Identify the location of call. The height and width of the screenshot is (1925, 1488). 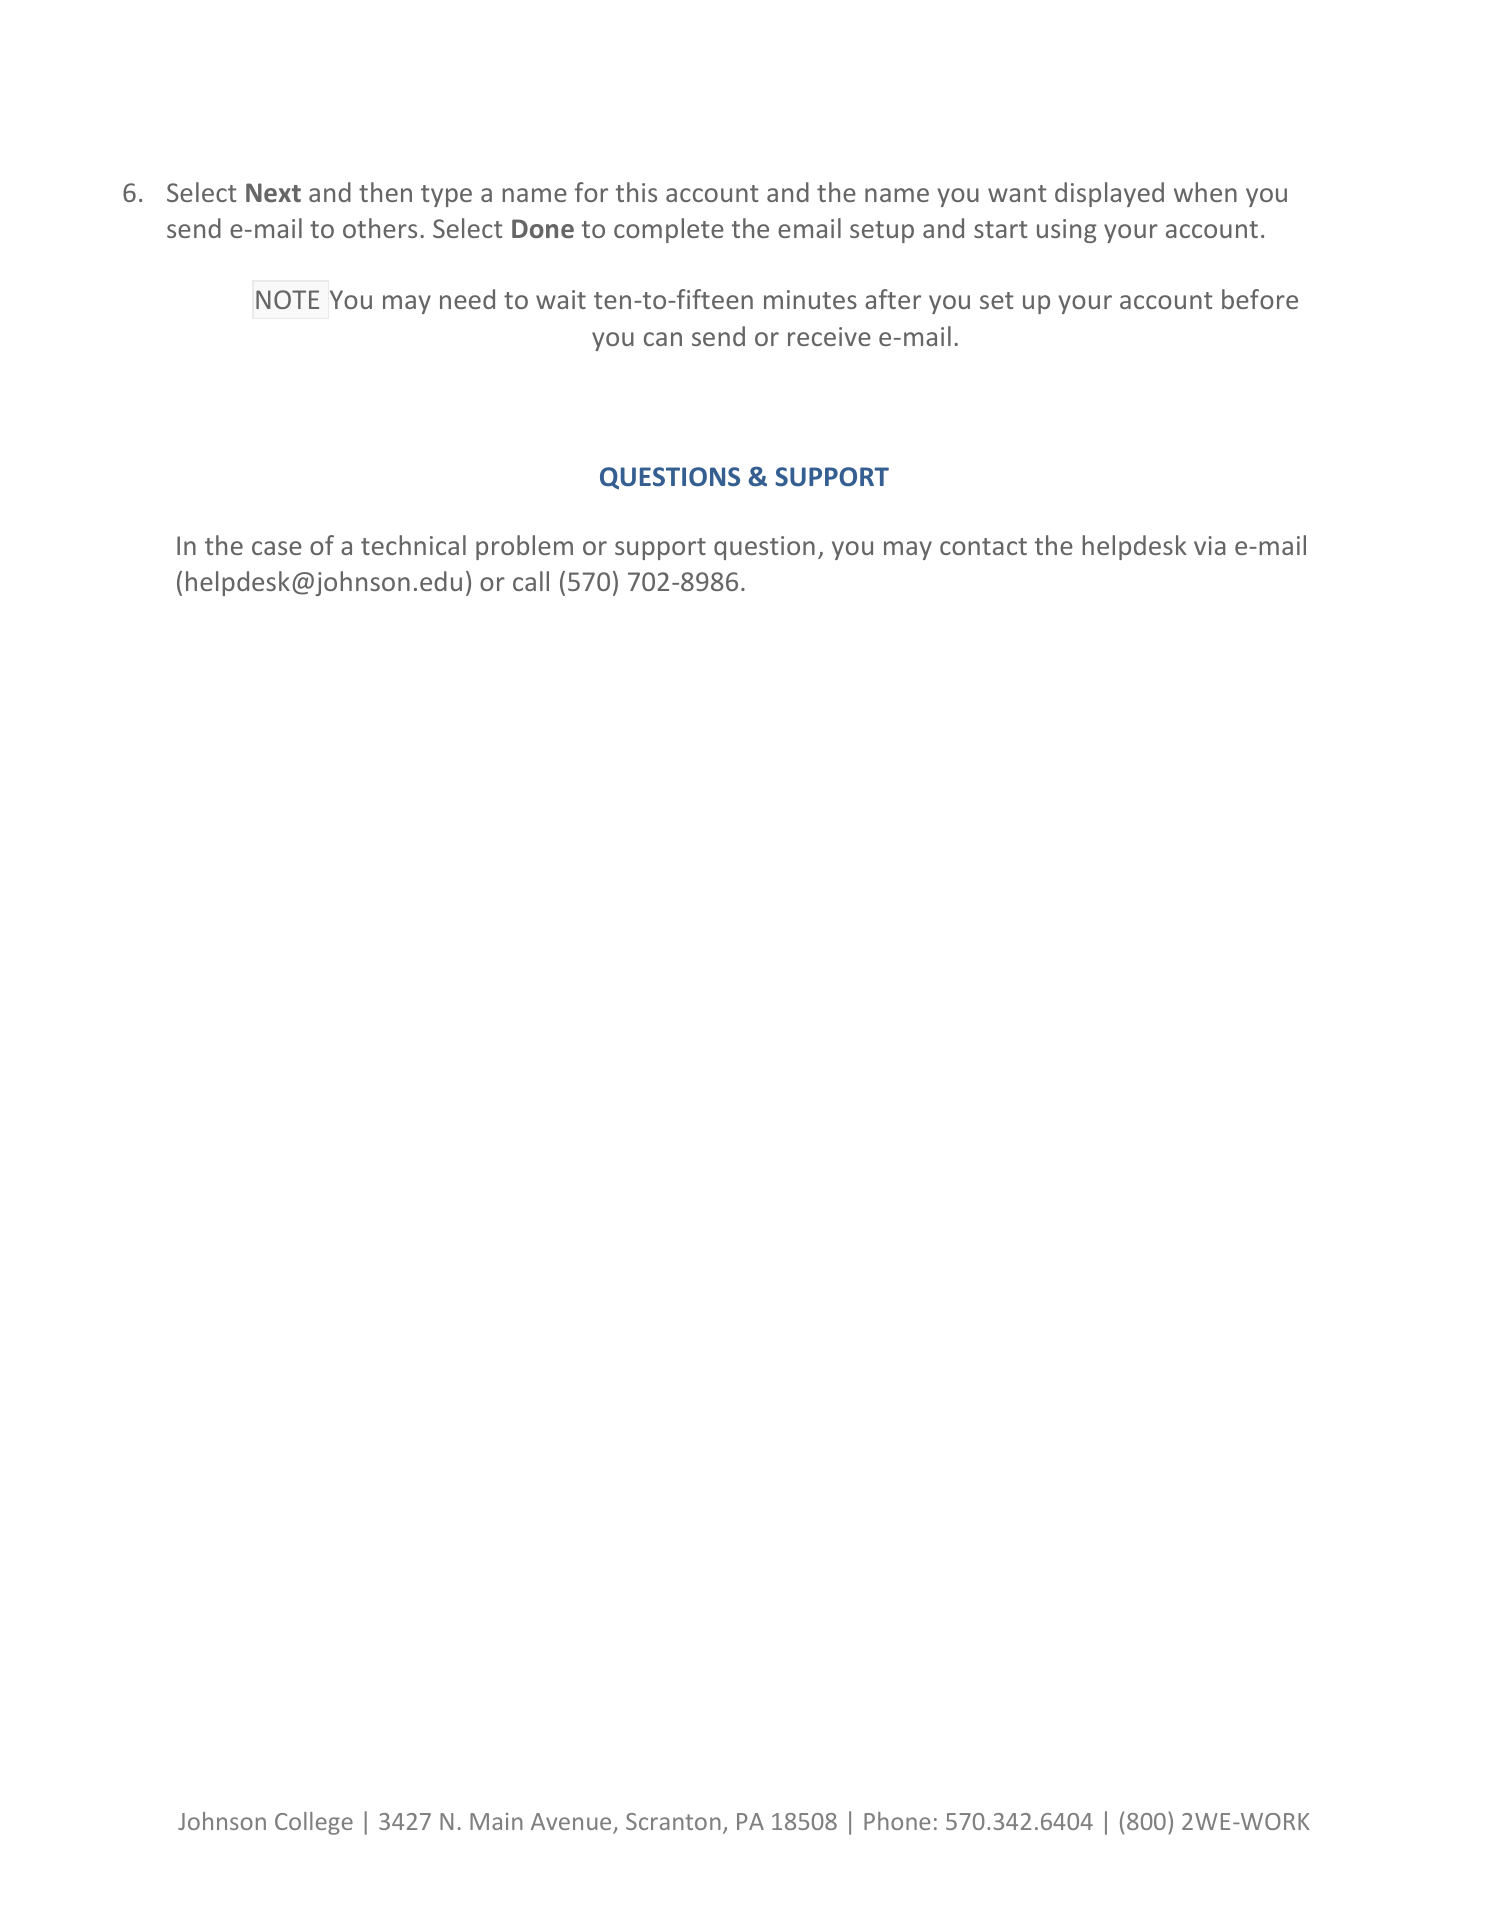
(531, 581).
